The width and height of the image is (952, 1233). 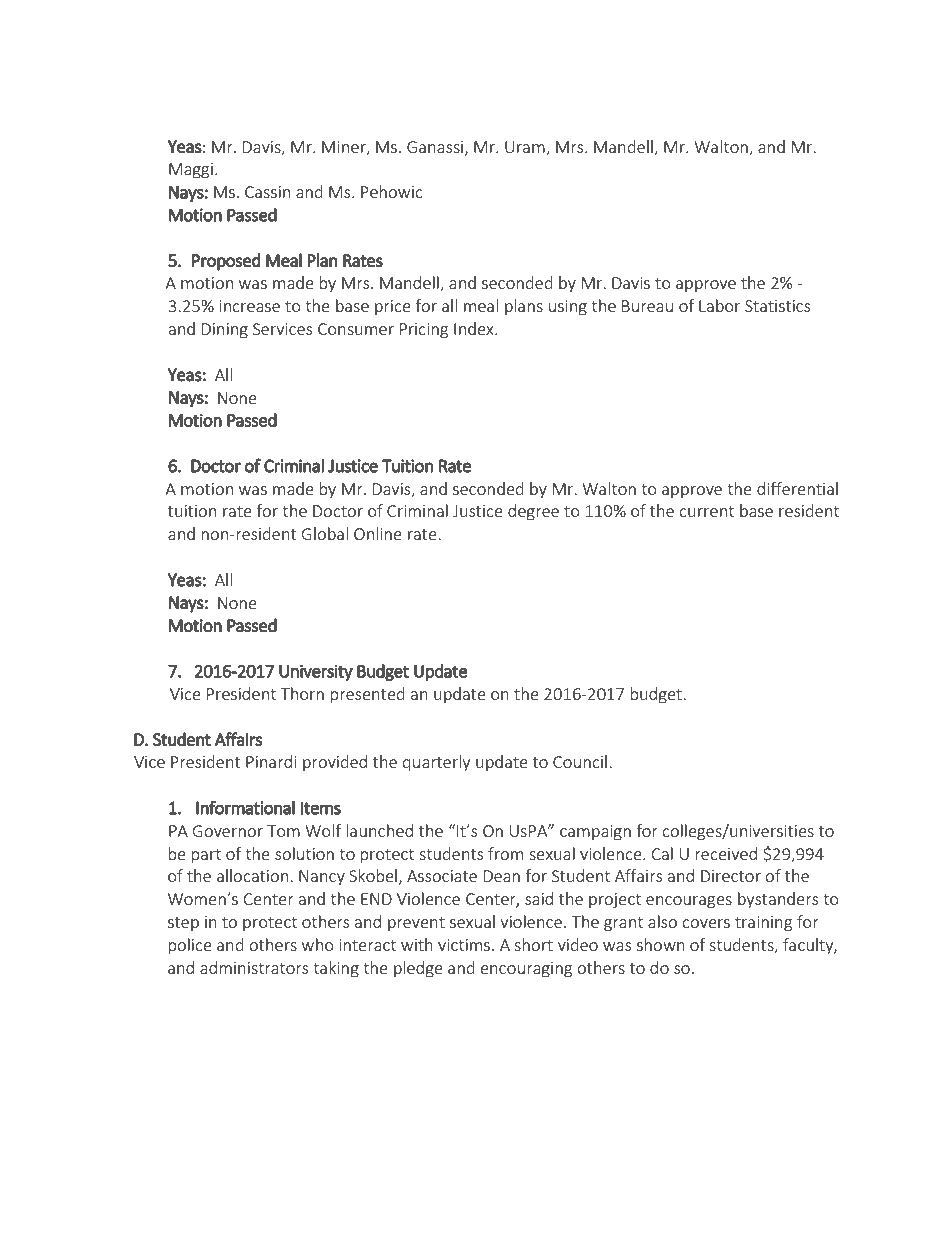 I want to click on victims, so click(x=464, y=945).
